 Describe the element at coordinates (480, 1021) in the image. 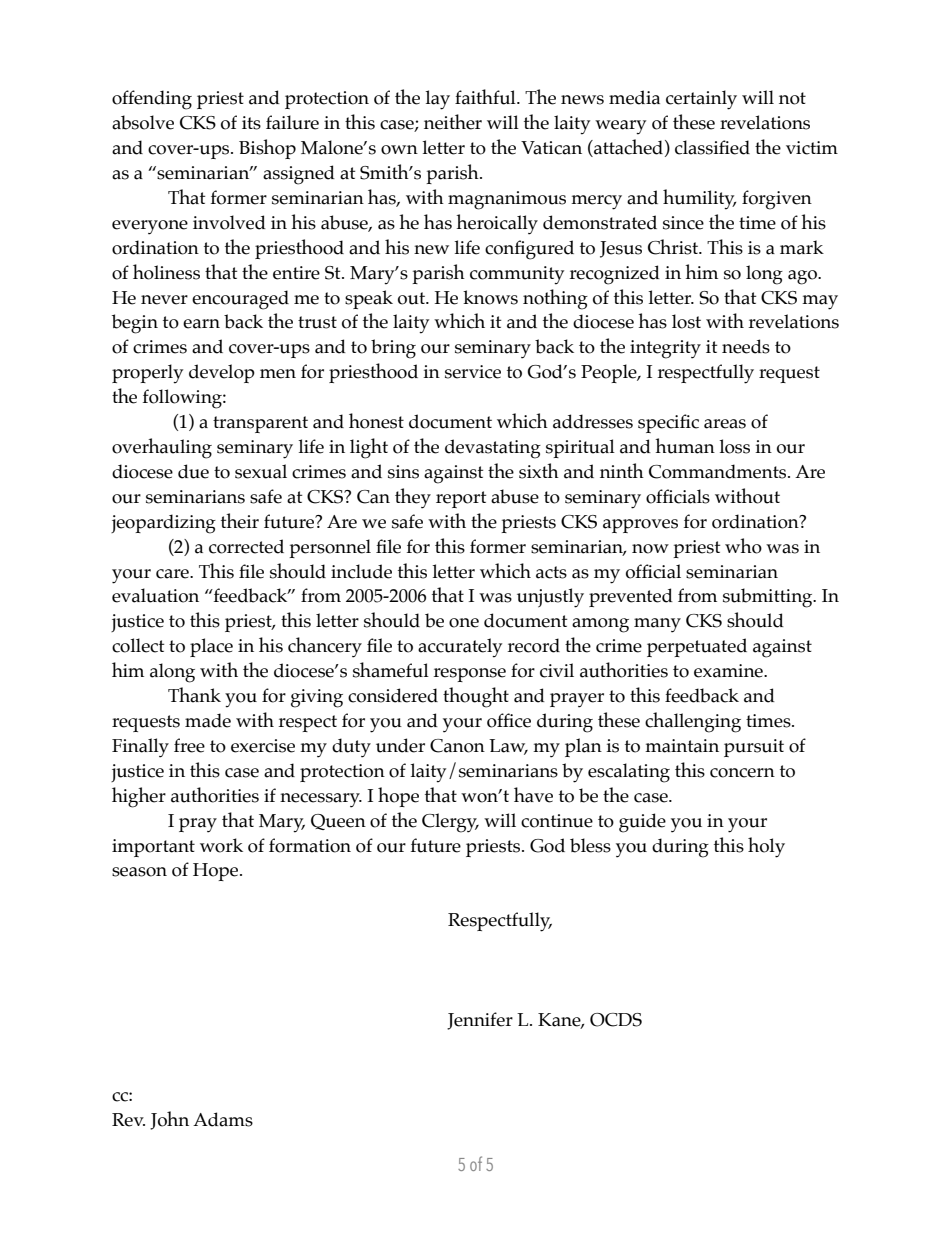

I see `Jennifer` at that location.
